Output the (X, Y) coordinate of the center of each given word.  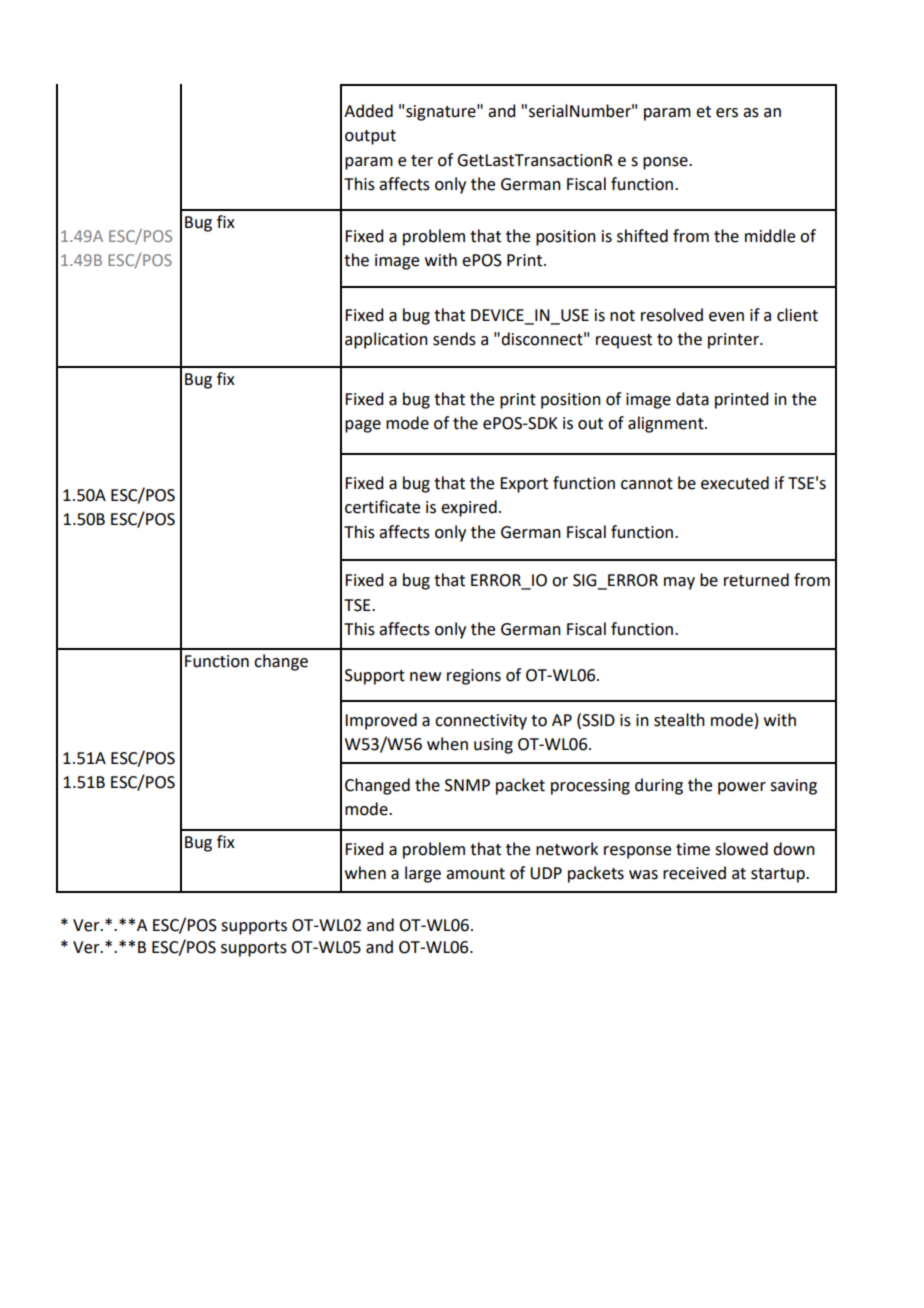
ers (727, 113)
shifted (642, 236)
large (423, 874)
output (370, 137)
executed (735, 483)
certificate (382, 507)
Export (524, 485)
